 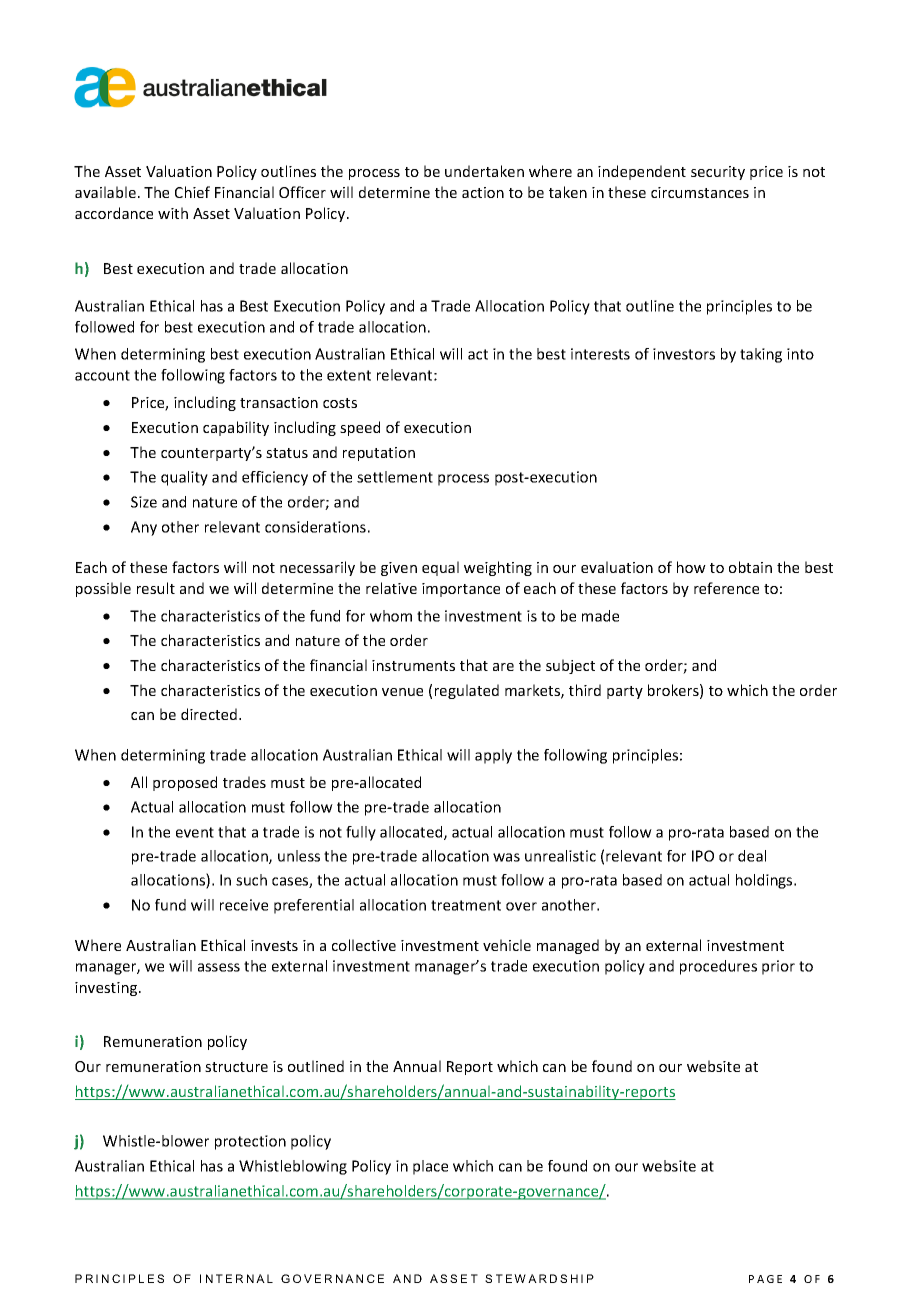 I want to click on protection, so click(x=250, y=1142).
